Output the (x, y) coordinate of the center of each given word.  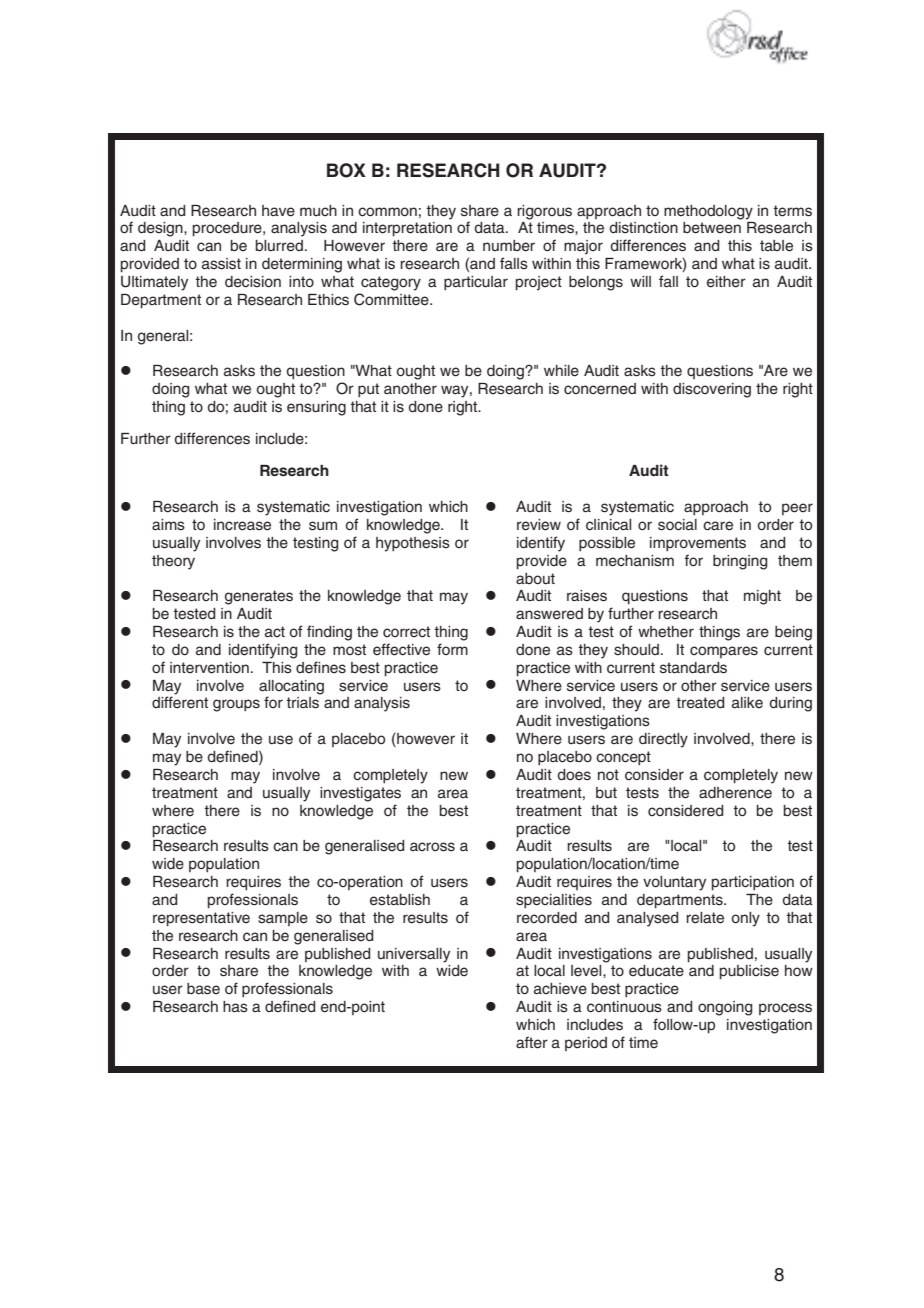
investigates (360, 794)
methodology (708, 212)
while (561, 371)
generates (259, 597)
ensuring (316, 408)
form (452, 649)
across (432, 847)
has (235, 1007)
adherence (735, 793)
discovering (712, 390)
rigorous (544, 212)
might (762, 597)
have (278, 211)
